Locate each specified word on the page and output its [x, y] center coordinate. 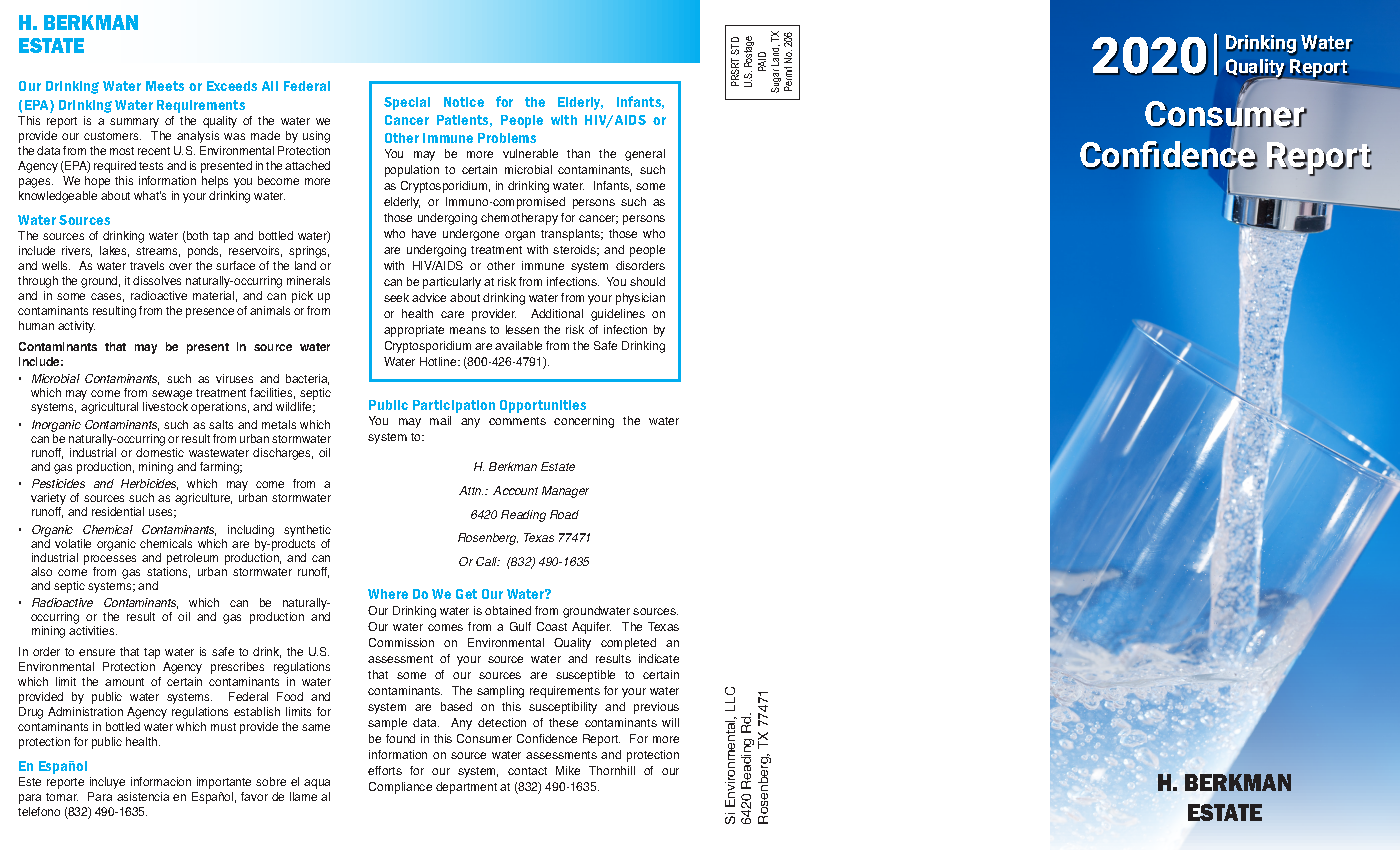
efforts [385, 770]
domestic [160, 452]
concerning [584, 422]
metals [279, 424]
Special [407, 103]
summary [134, 123]
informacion [161, 781]
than [578, 153]
